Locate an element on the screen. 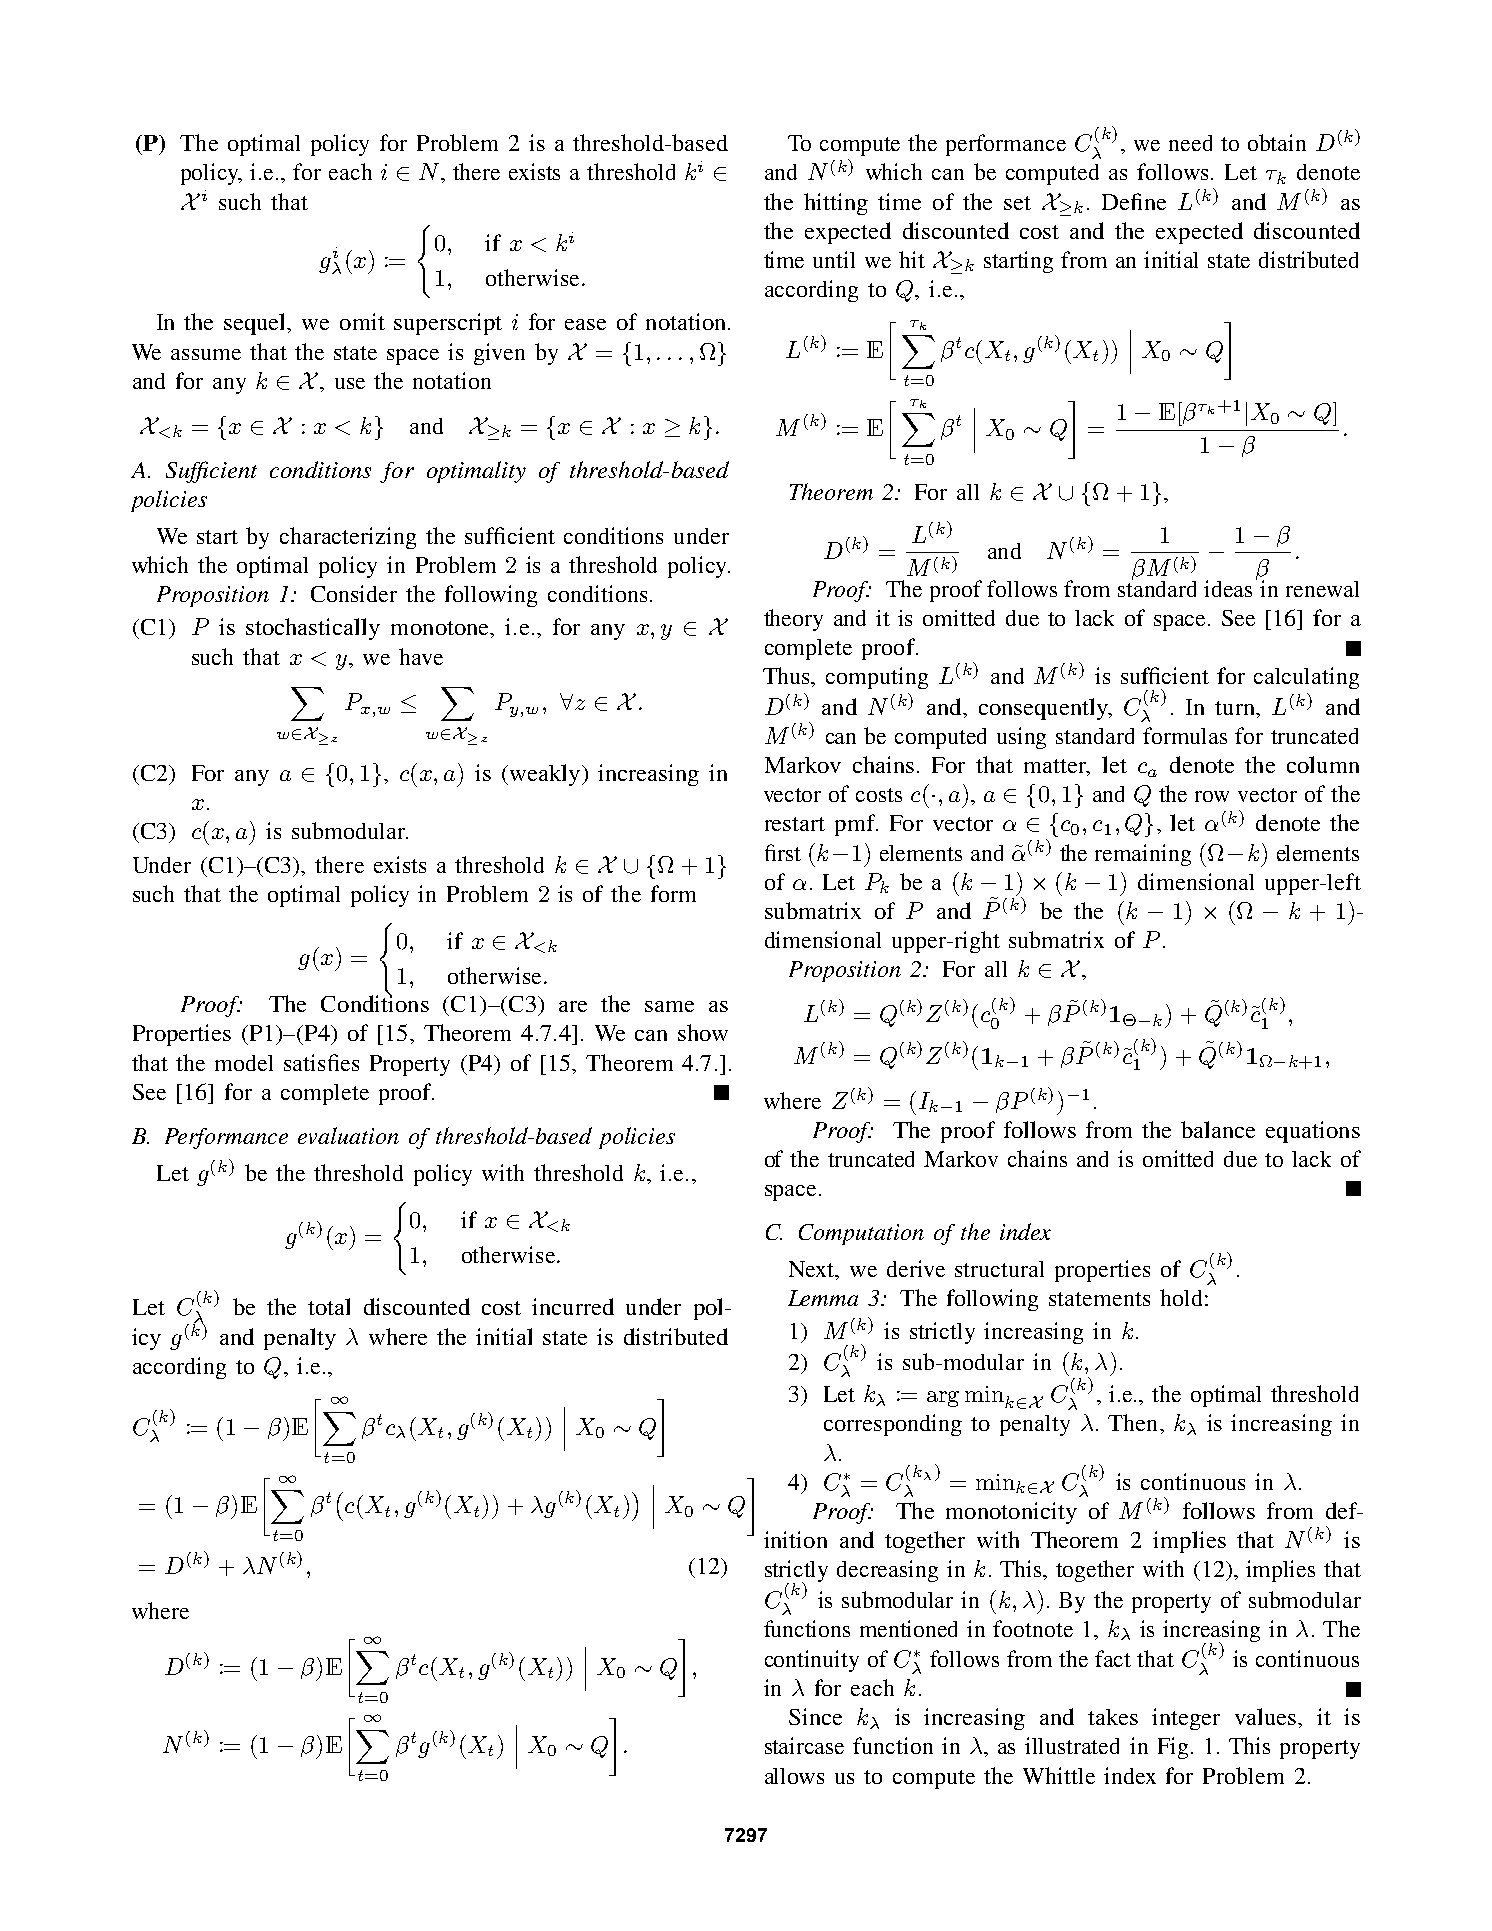  staircase is located at coordinates (804, 1745).
